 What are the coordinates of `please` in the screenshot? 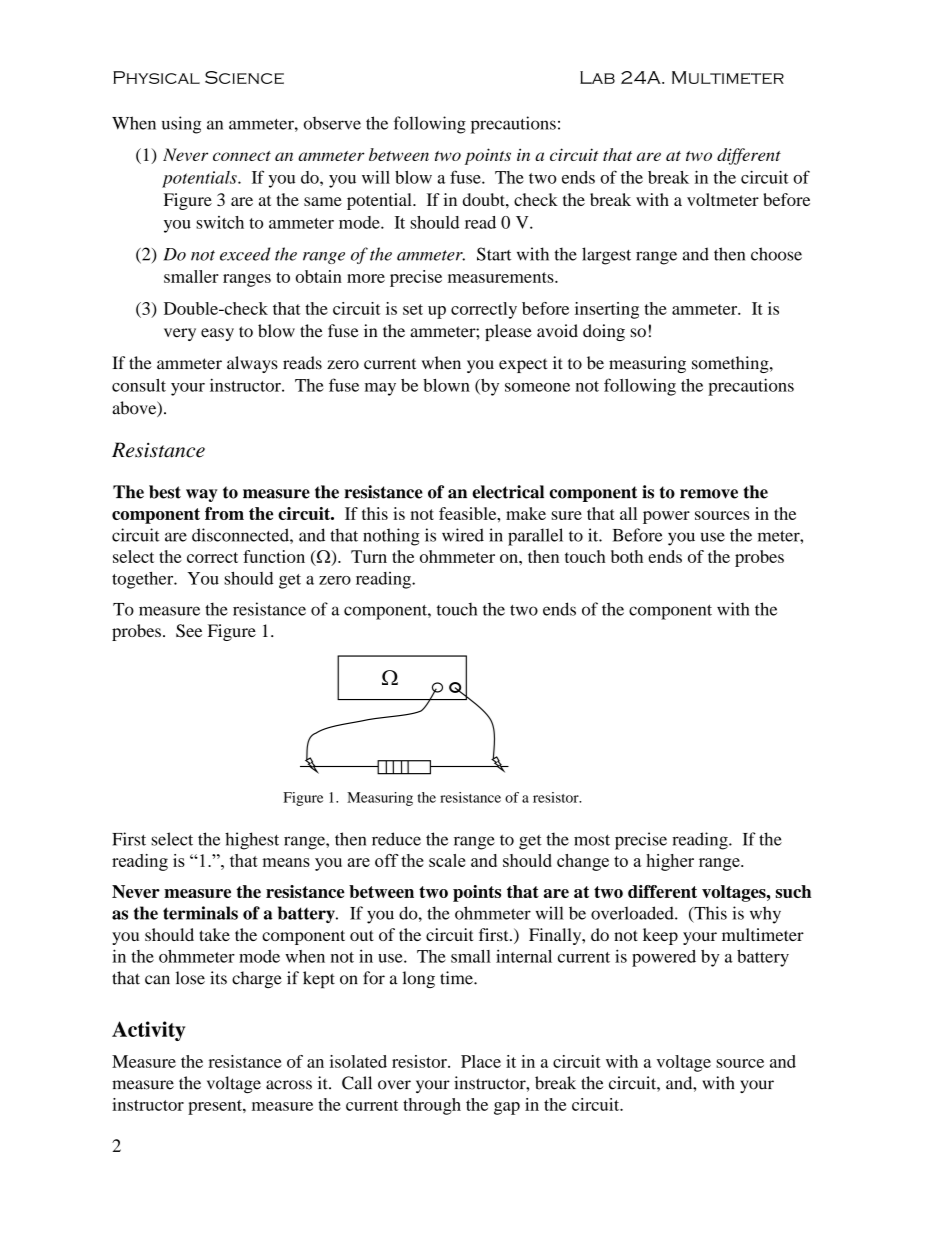 It's located at (508, 332).
